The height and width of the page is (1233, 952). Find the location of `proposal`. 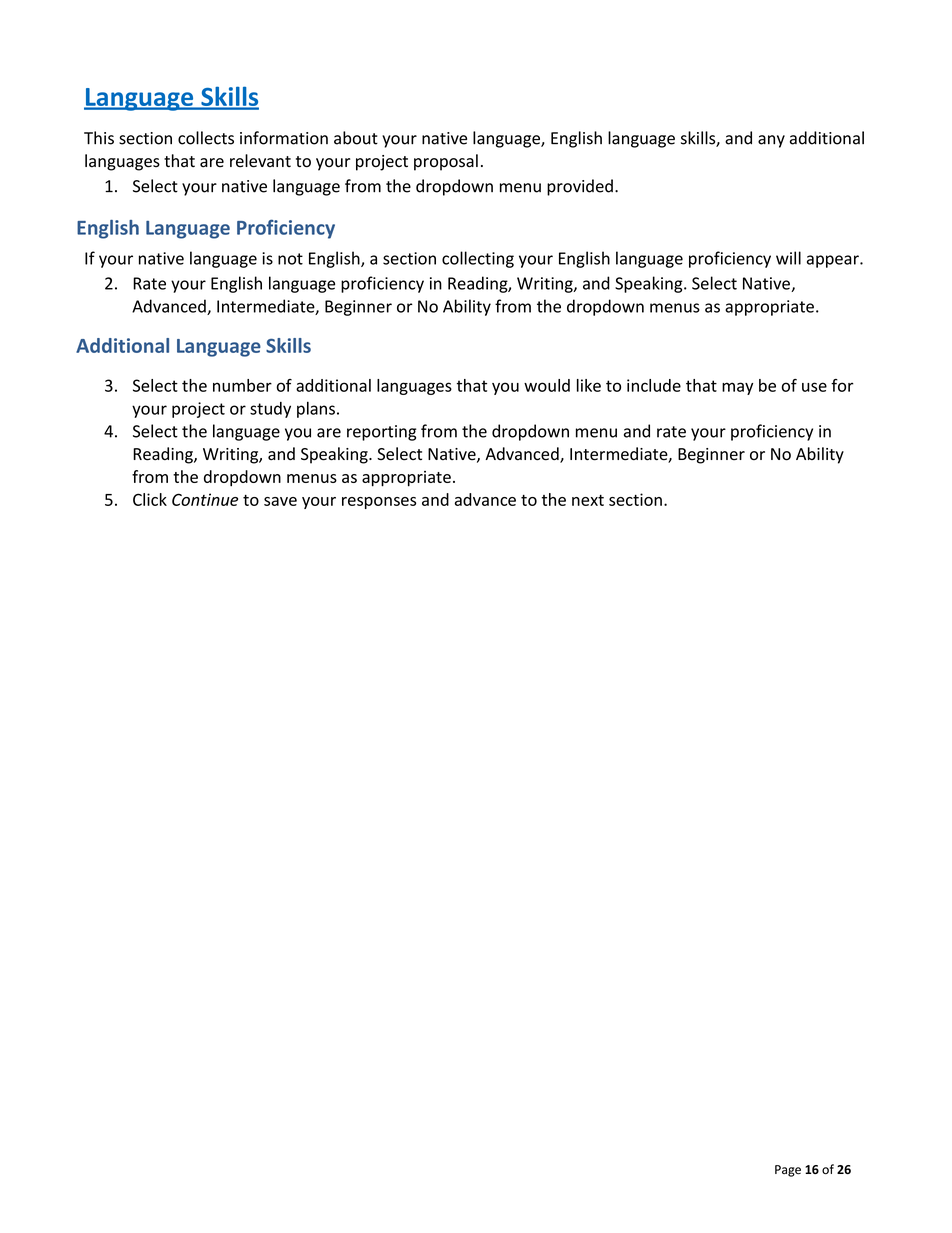

proposal is located at coordinates (446, 162).
